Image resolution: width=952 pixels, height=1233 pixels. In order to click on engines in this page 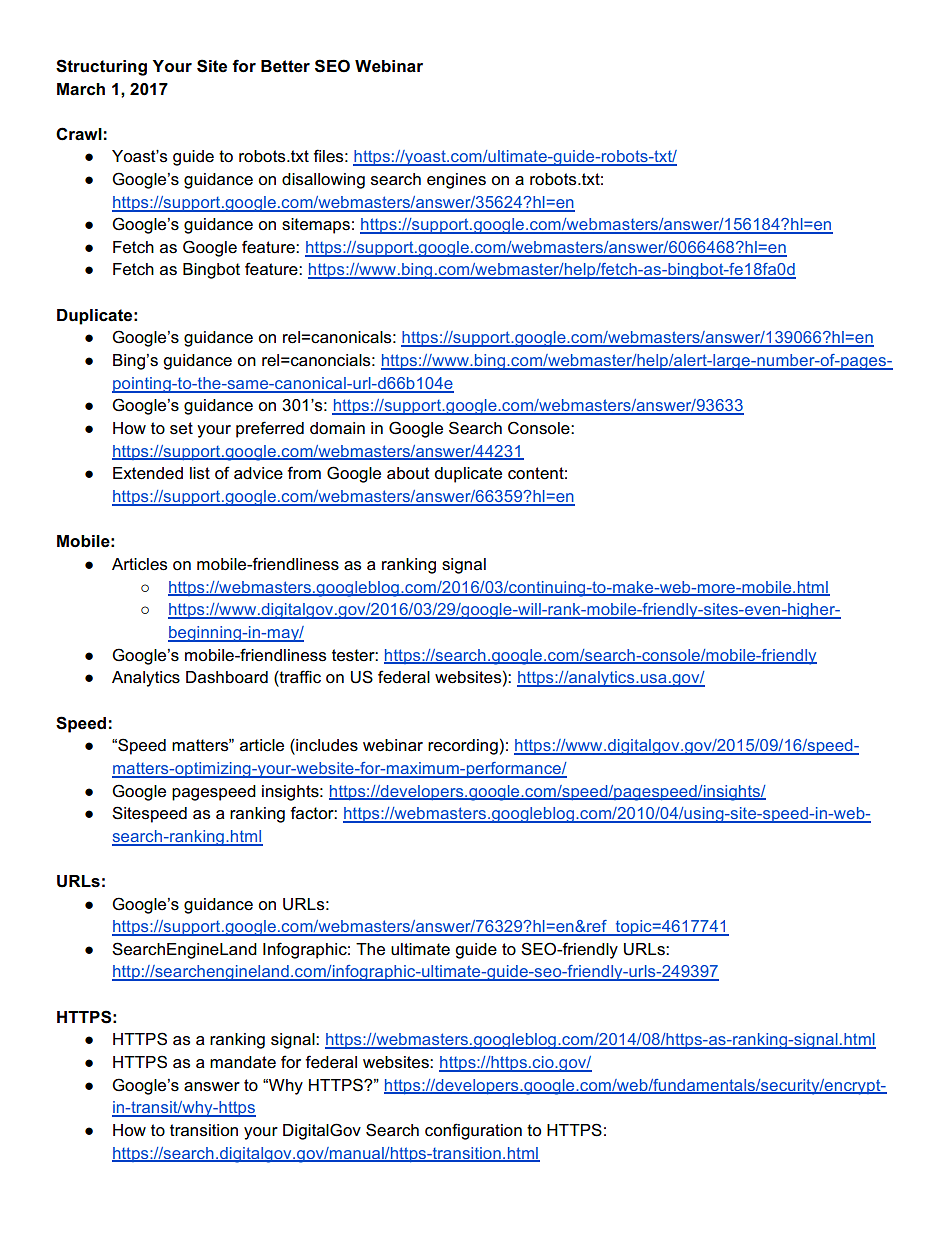, I will do `click(456, 181)`.
